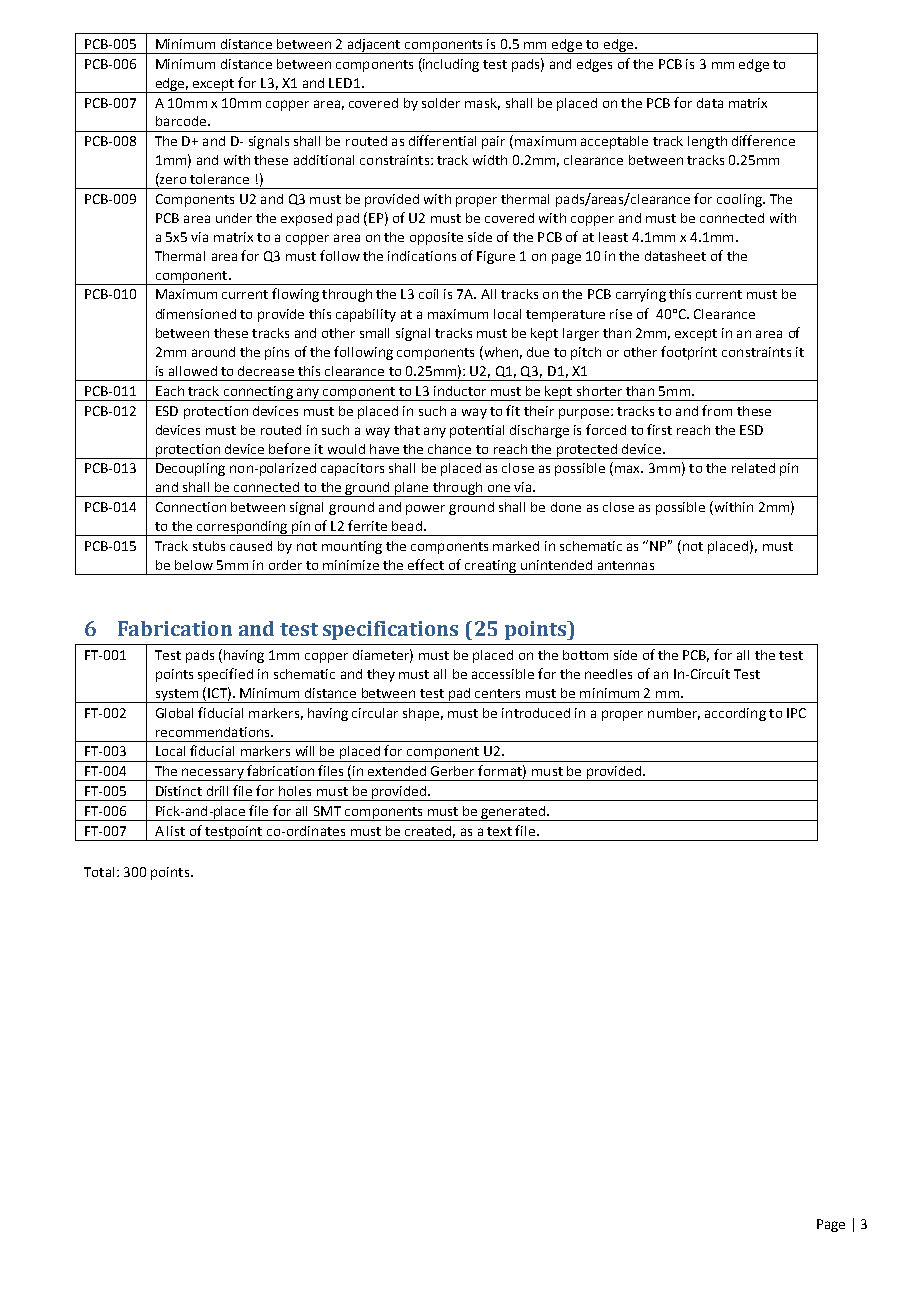  Describe the element at coordinates (450, 65) in the screenshot. I see `including` at that location.
